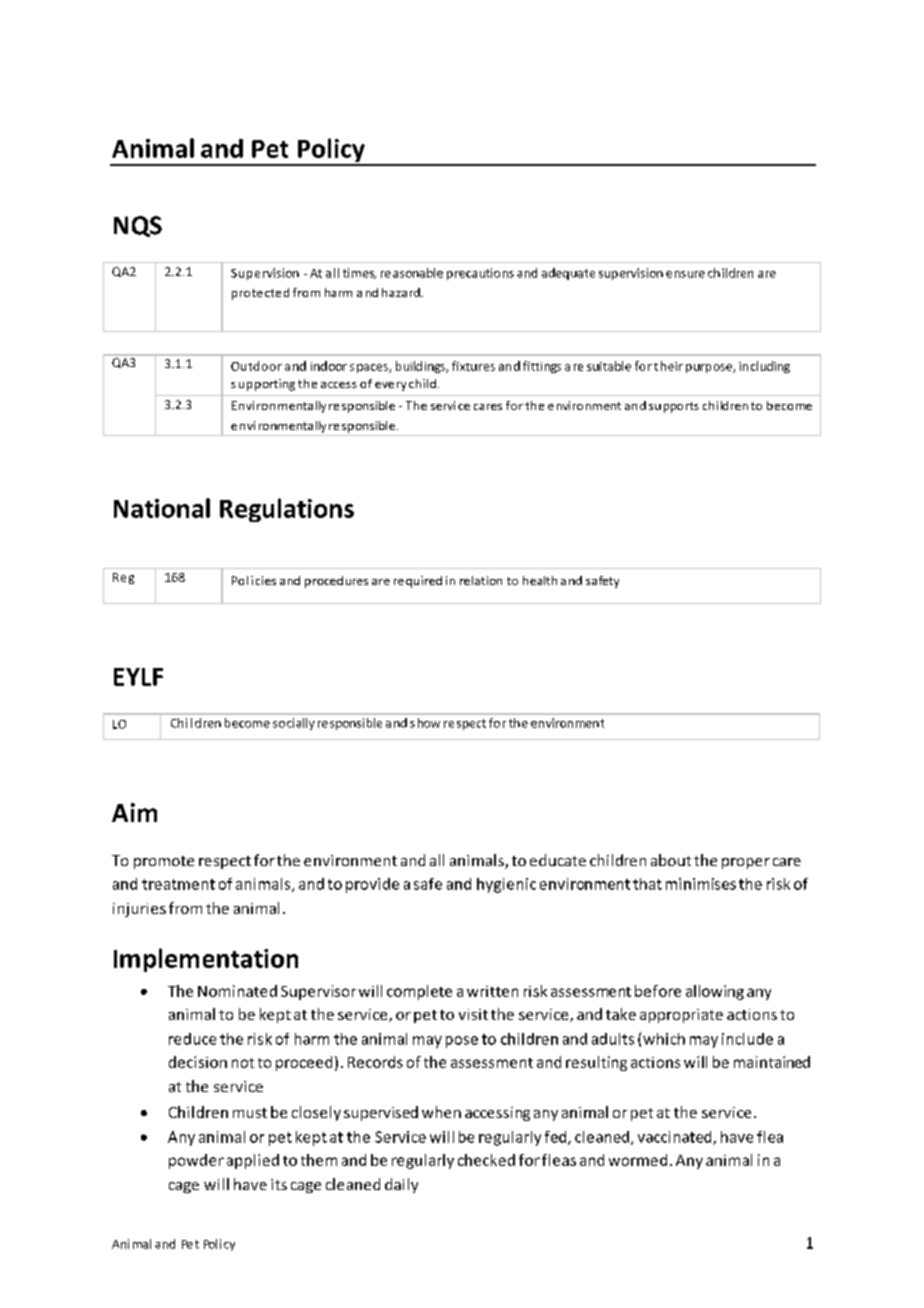  Describe the element at coordinates (540, 580) in the screenshot. I see `health` at that location.
